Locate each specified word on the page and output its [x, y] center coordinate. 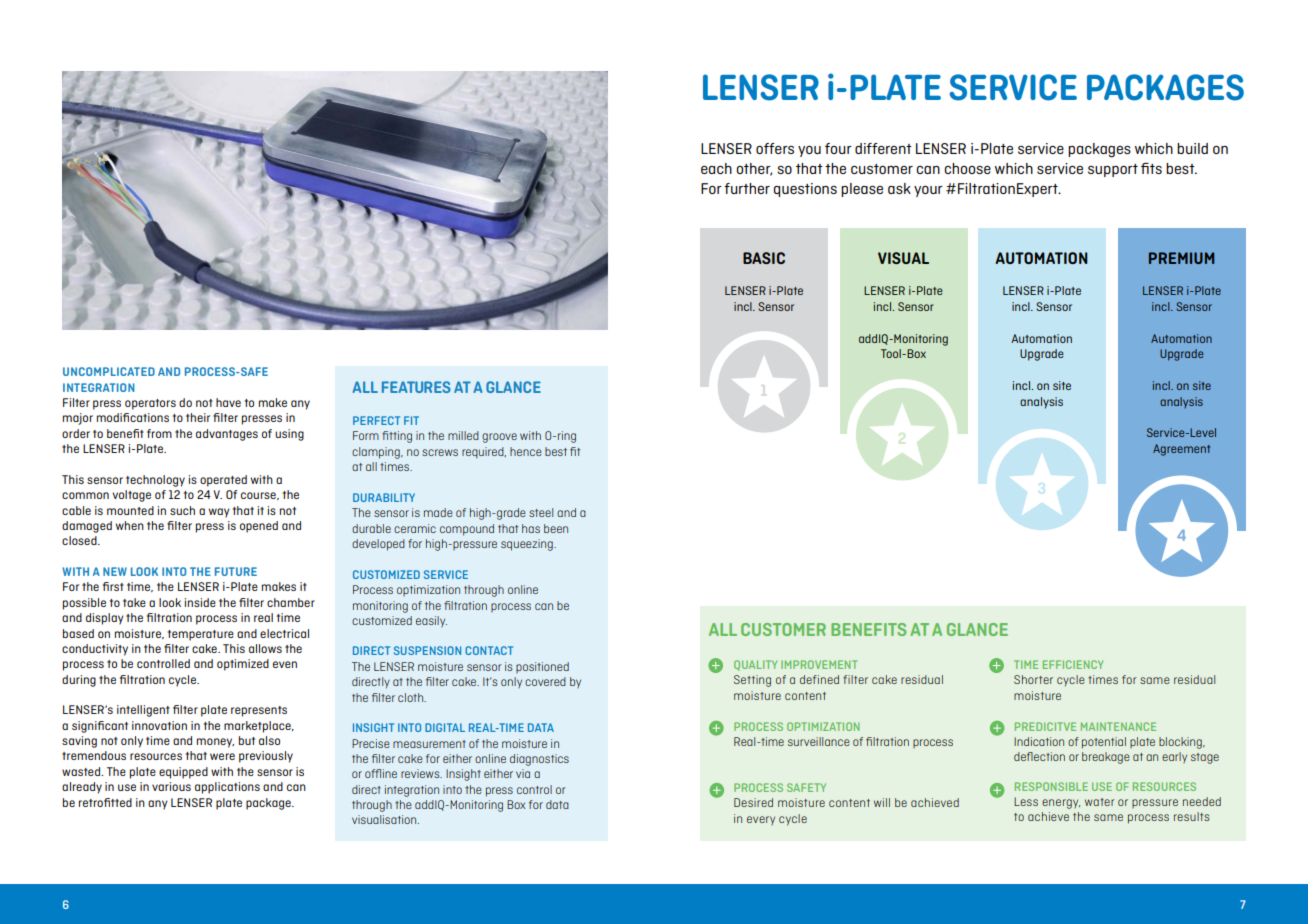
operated [223, 481]
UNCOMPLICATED [109, 371]
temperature [201, 635]
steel [541, 512]
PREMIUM [1181, 258]
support [1113, 170]
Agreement [1181, 450]
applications [227, 788]
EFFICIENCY [1073, 664]
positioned [542, 667]
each [716, 168]
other [754, 169]
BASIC [764, 258]
